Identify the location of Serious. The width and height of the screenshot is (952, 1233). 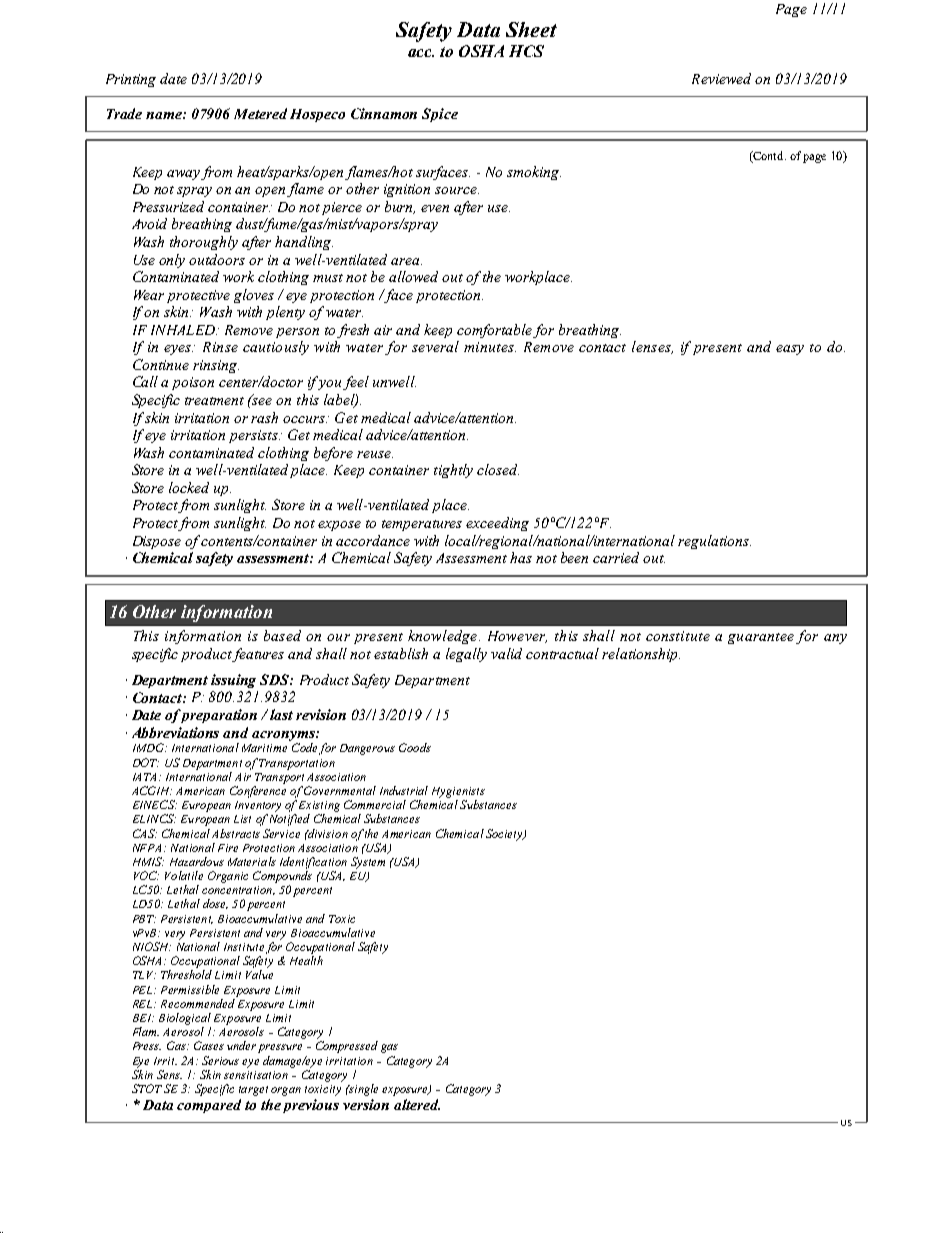
(220, 1060).
